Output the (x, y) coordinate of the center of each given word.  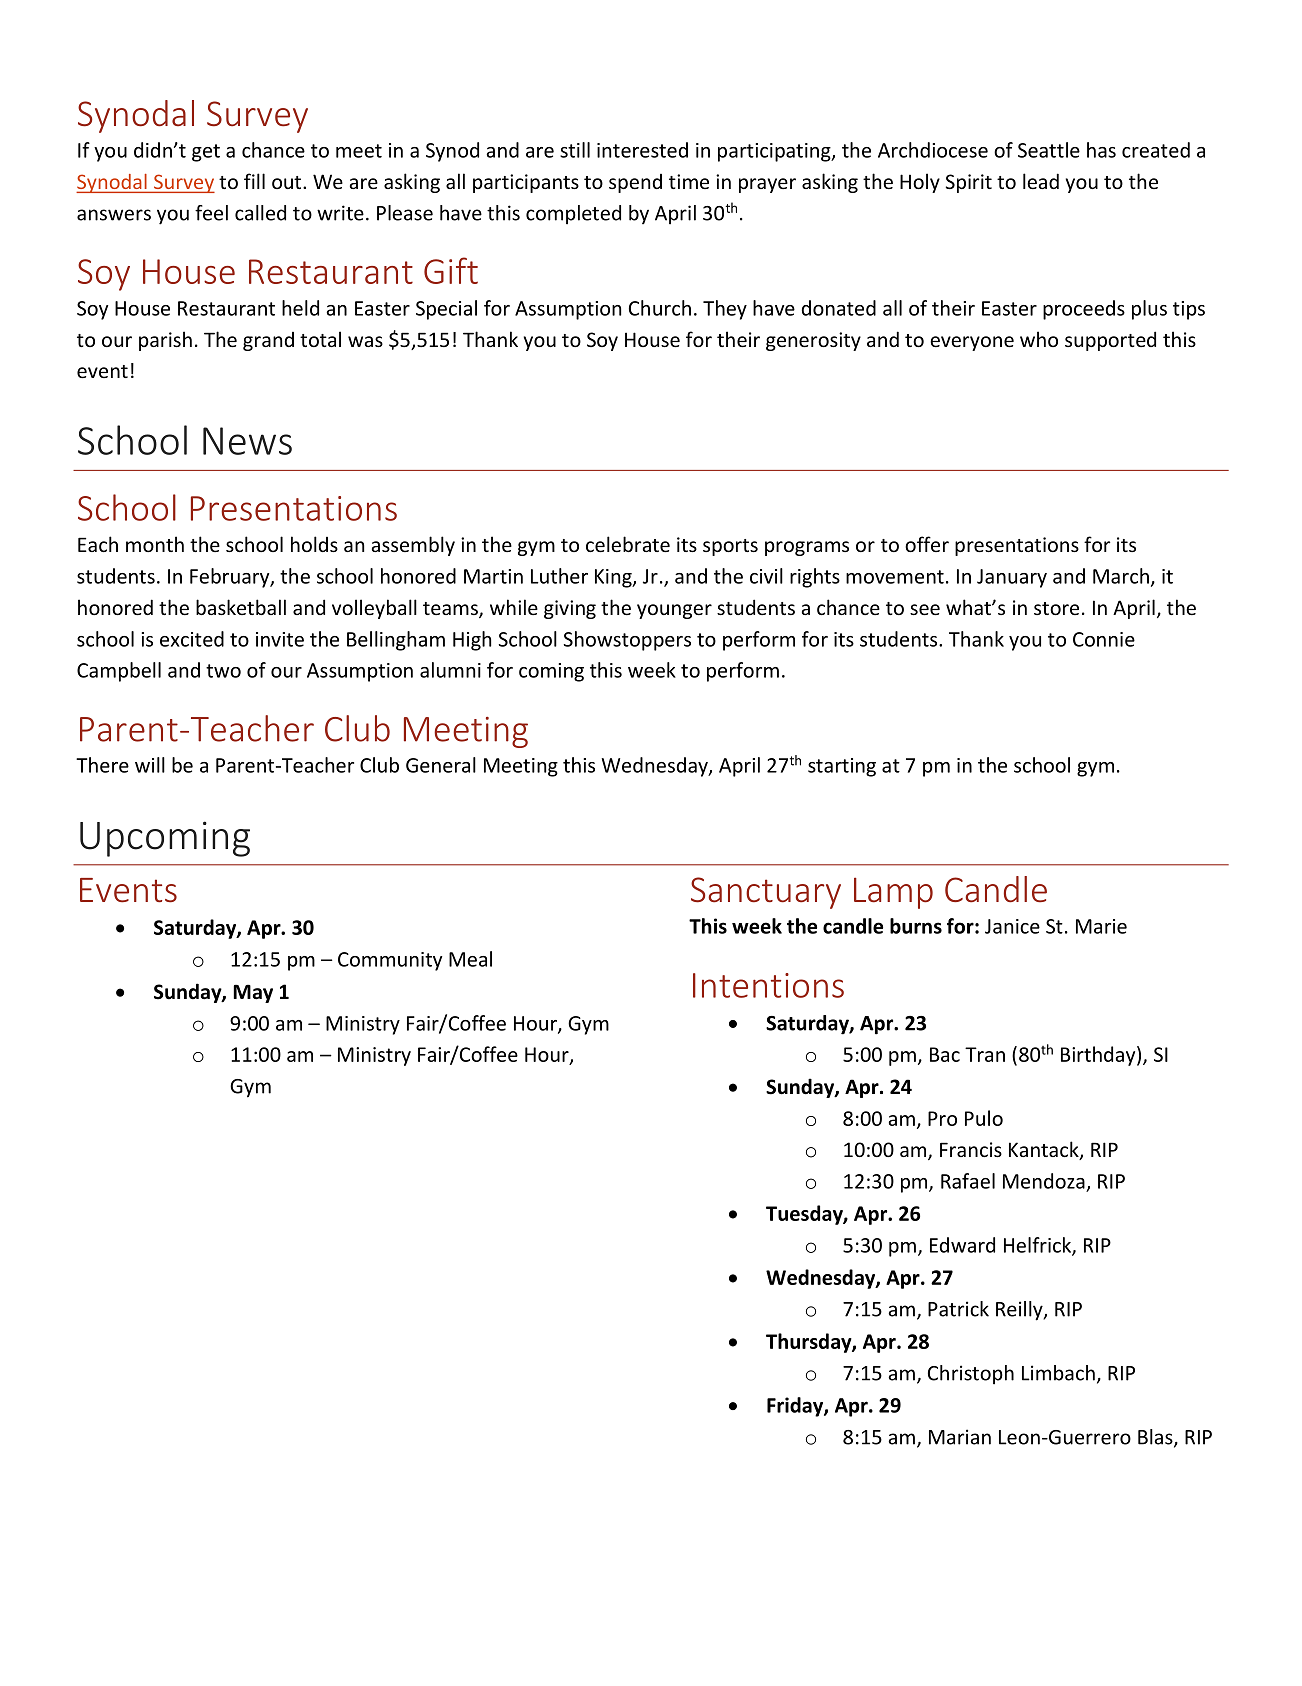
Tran (985, 1054)
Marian (960, 1437)
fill (254, 181)
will (150, 765)
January (1012, 578)
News (247, 441)
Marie (1101, 926)
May (253, 993)
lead (1041, 181)
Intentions (768, 985)
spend (635, 183)
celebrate (628, 544)
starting (842, 767)
